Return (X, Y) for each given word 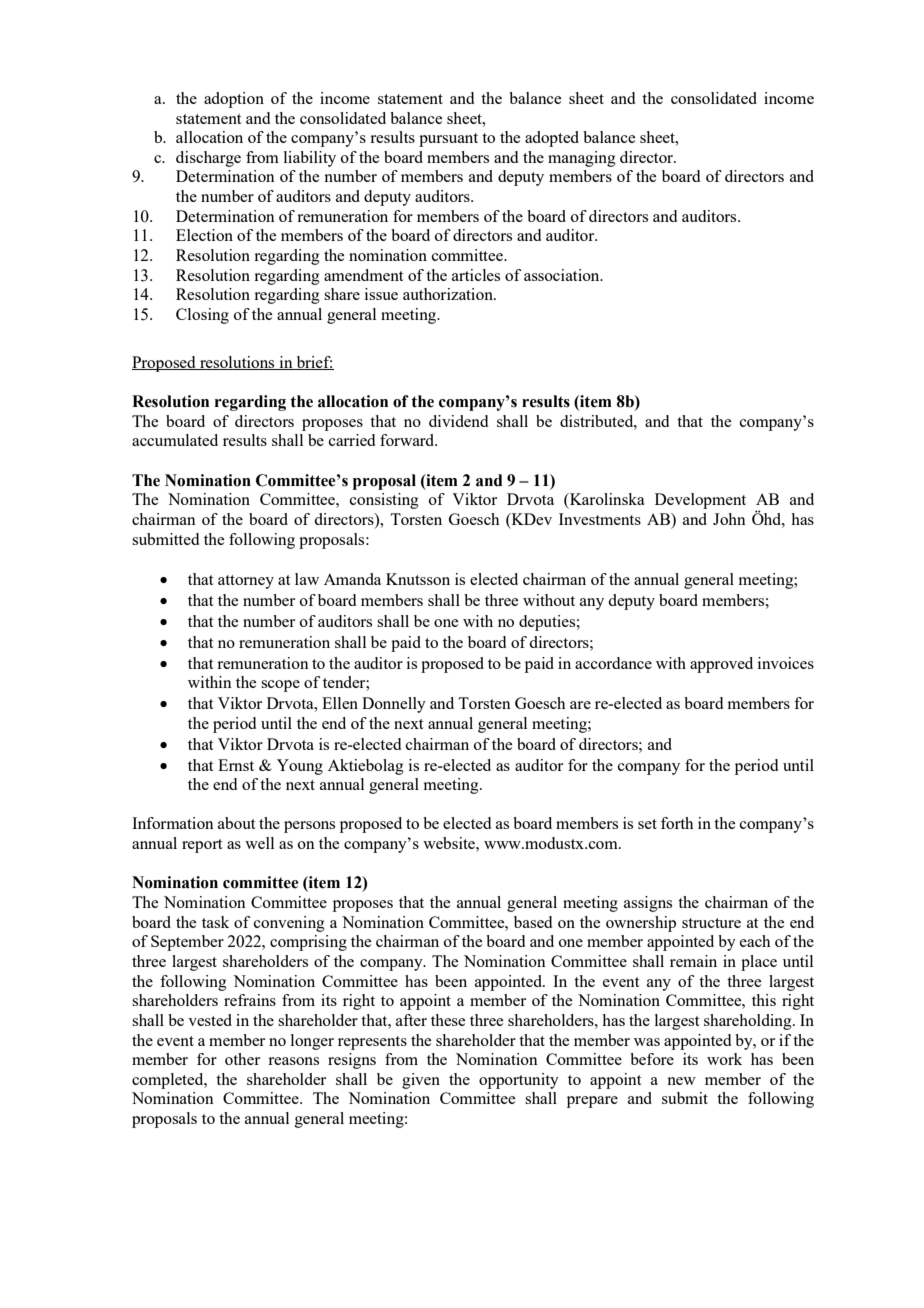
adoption (234, 100)
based (533, 922)
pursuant (448, 140)
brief (313, 363)
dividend (458, 421)
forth (677, 823)
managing (582, 159)
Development (700, 501)
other (242, 1059)
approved (721, 665)
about (236, 823)
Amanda (352, 579)
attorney (246, 582)
